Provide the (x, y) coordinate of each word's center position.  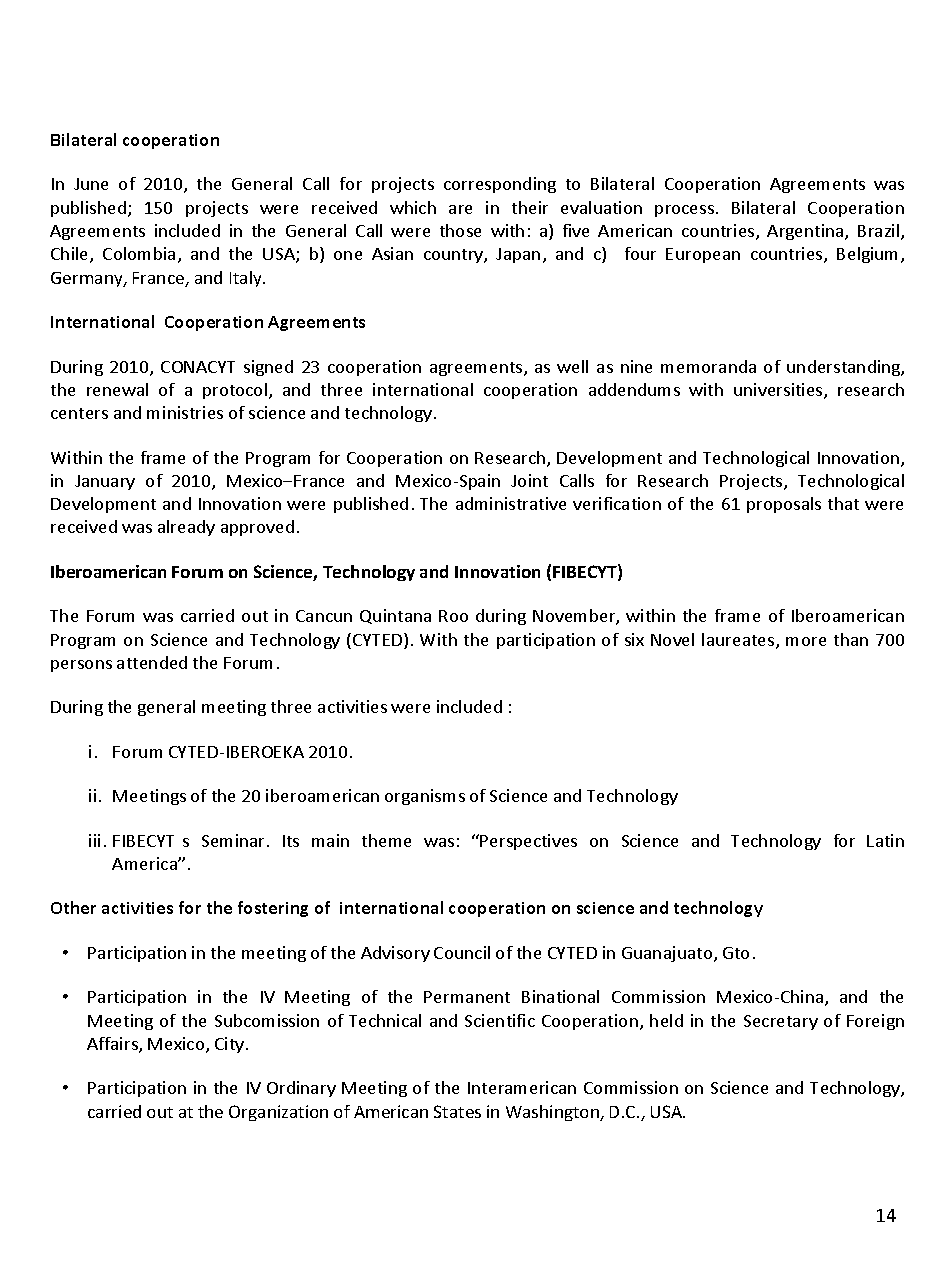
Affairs (113, 1045)
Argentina (806, 232)
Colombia (139, 253)
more (806, 641)
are (460, 209)
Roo (453, 616)
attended (152, 662)
